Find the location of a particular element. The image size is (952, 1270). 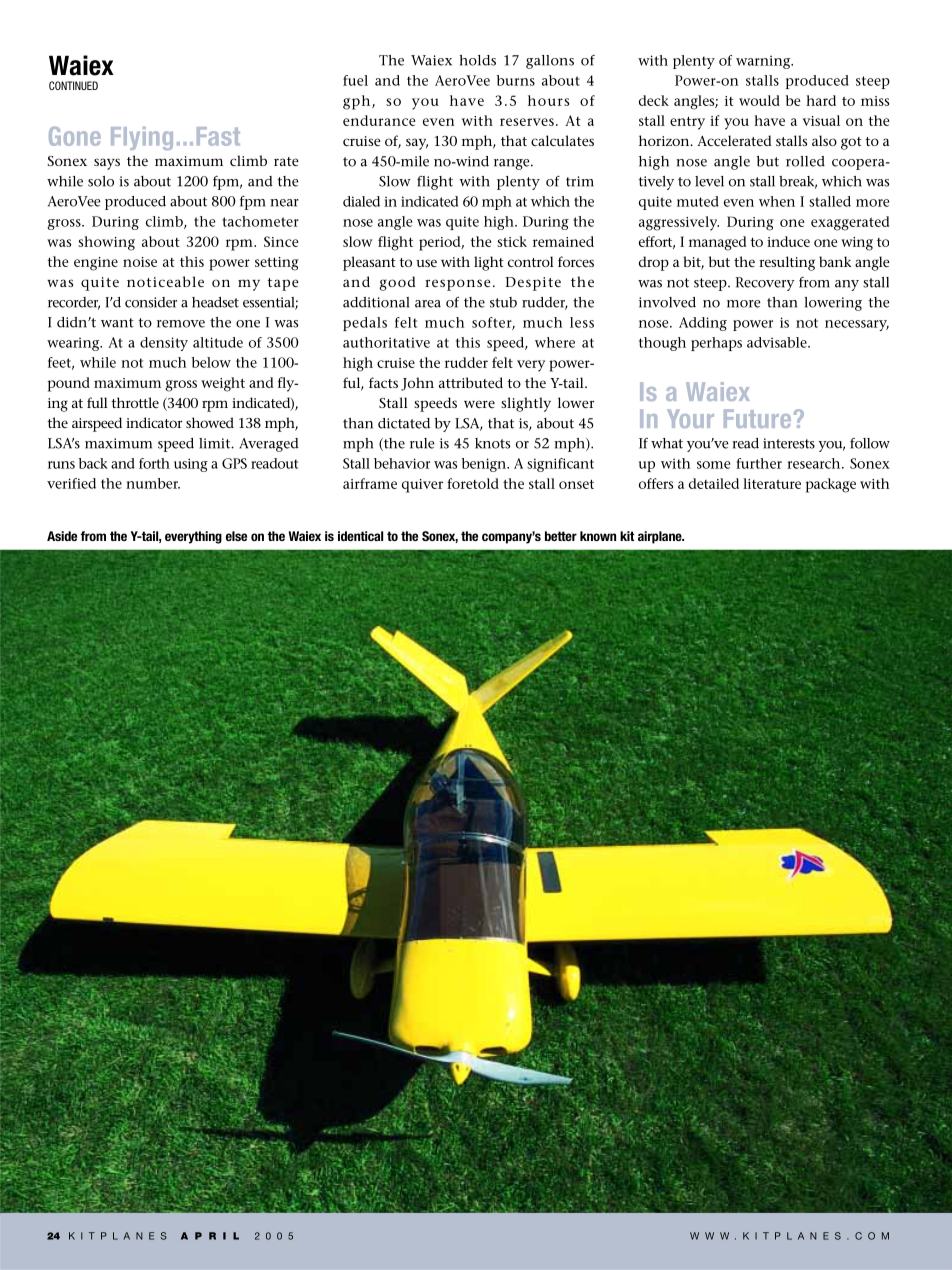

warning is located at coordinates (764, 62).
